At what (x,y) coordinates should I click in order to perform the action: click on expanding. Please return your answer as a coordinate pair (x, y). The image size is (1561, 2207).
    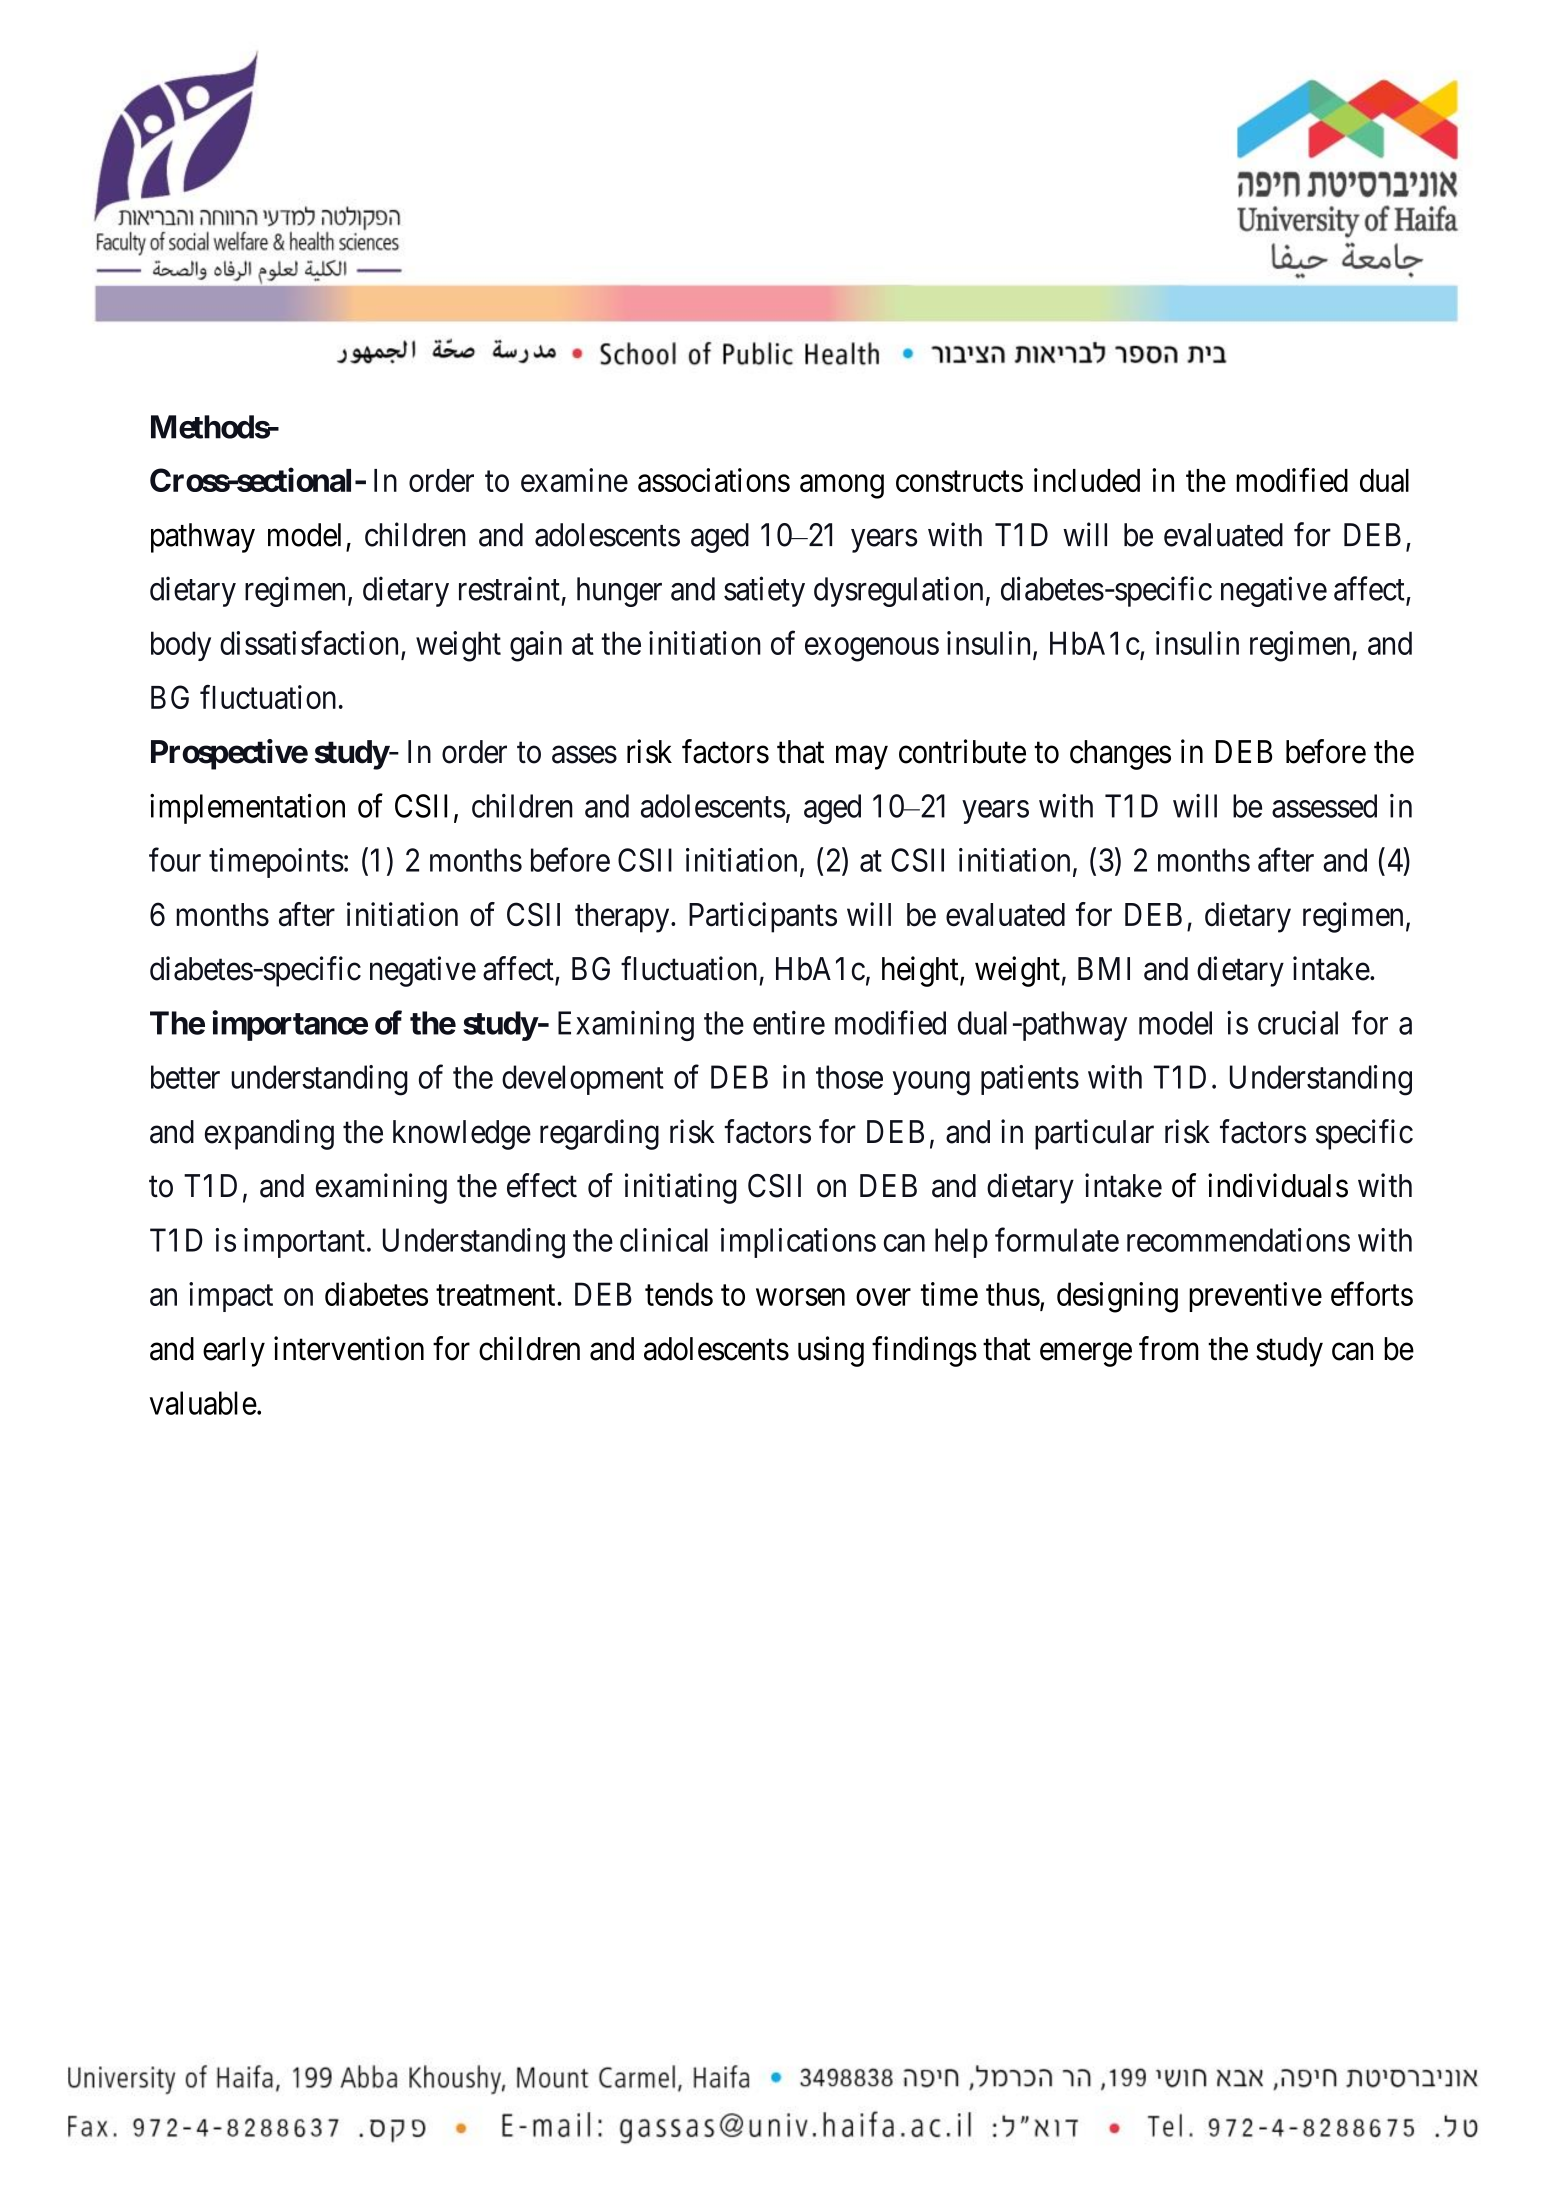
    Looking at the image, I should click on (269, 1134).
